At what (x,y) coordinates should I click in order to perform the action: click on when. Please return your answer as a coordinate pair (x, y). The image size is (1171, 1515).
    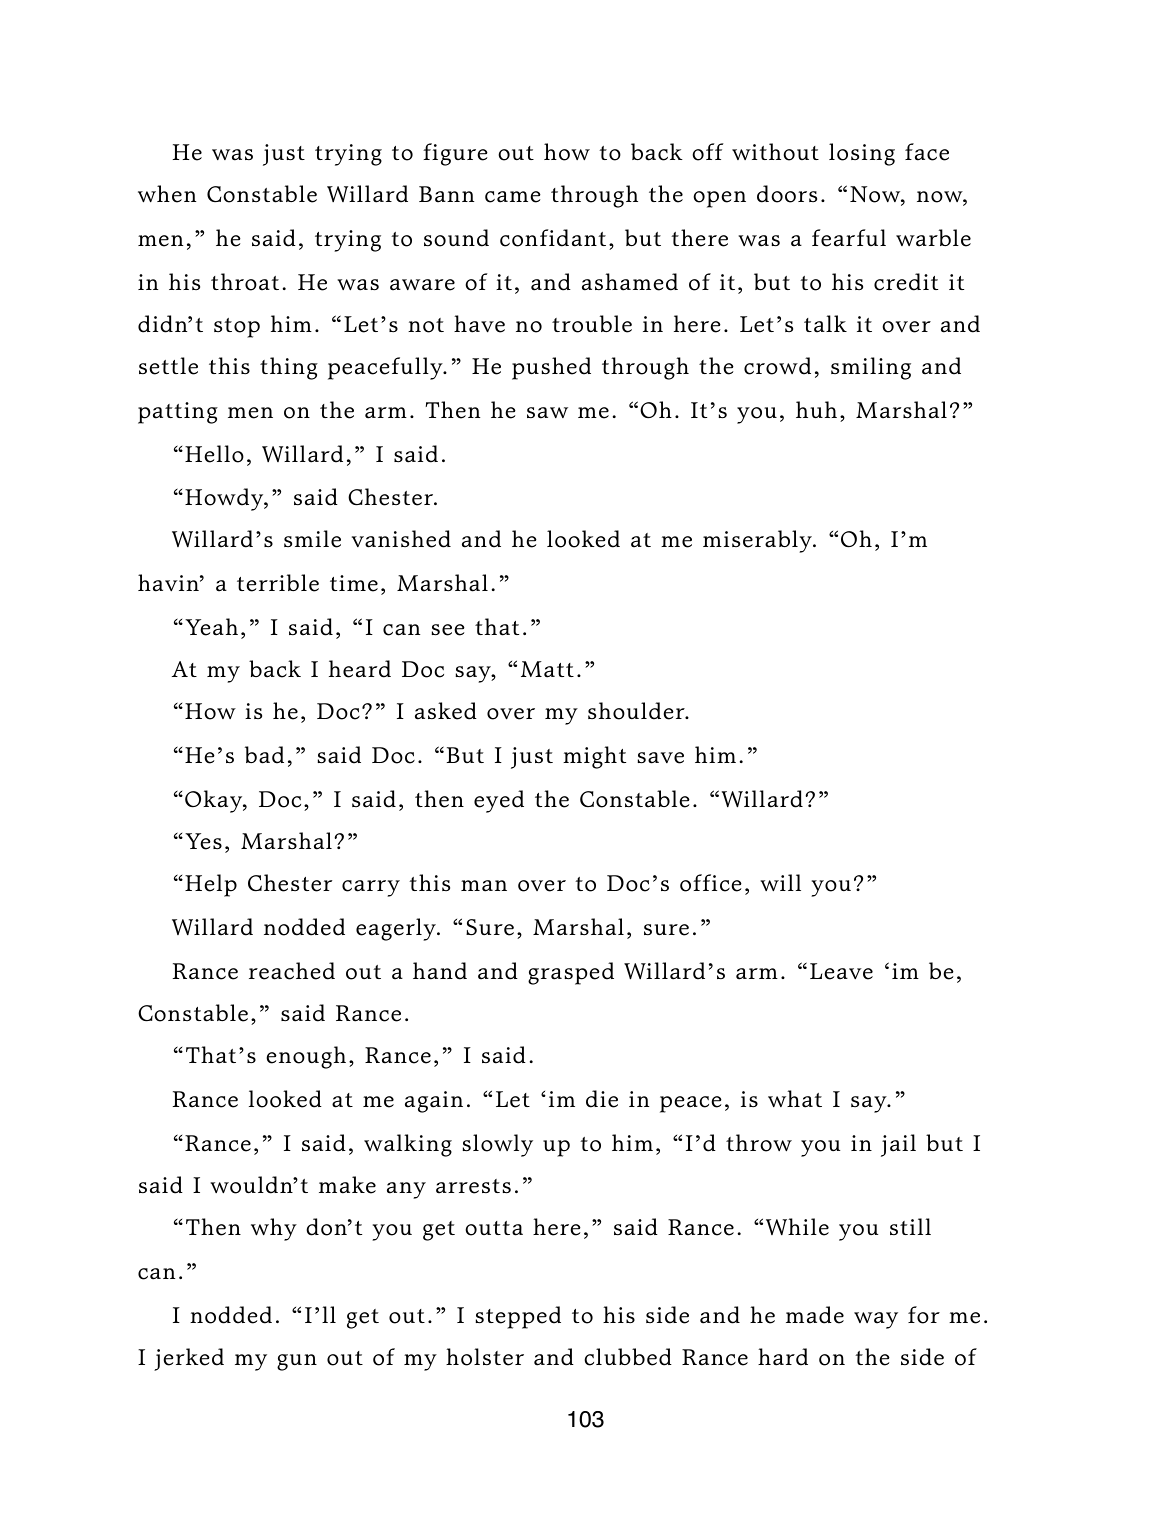
    Looking at the image, I should click on (167, 194).
